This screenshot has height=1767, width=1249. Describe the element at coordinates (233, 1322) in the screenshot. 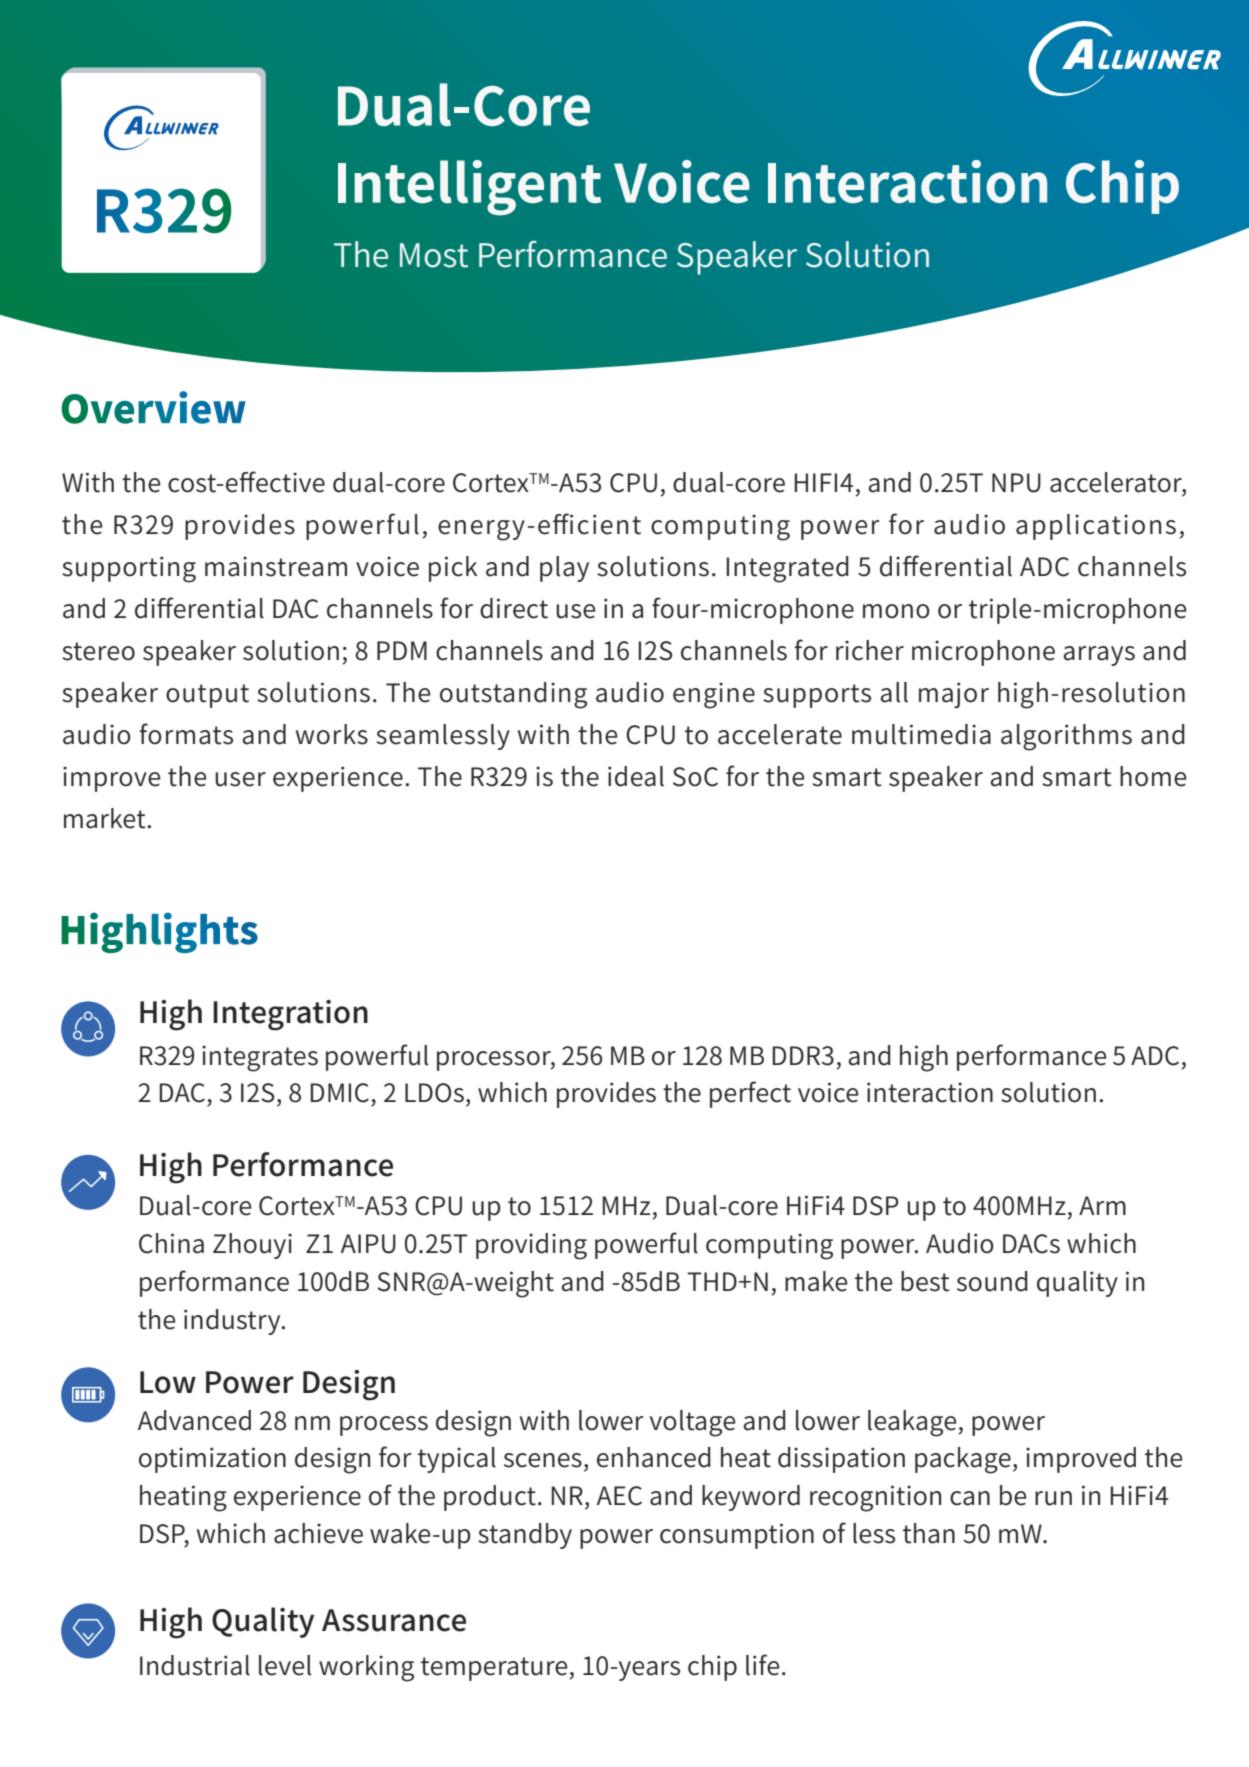

I see `industry` at that location.
